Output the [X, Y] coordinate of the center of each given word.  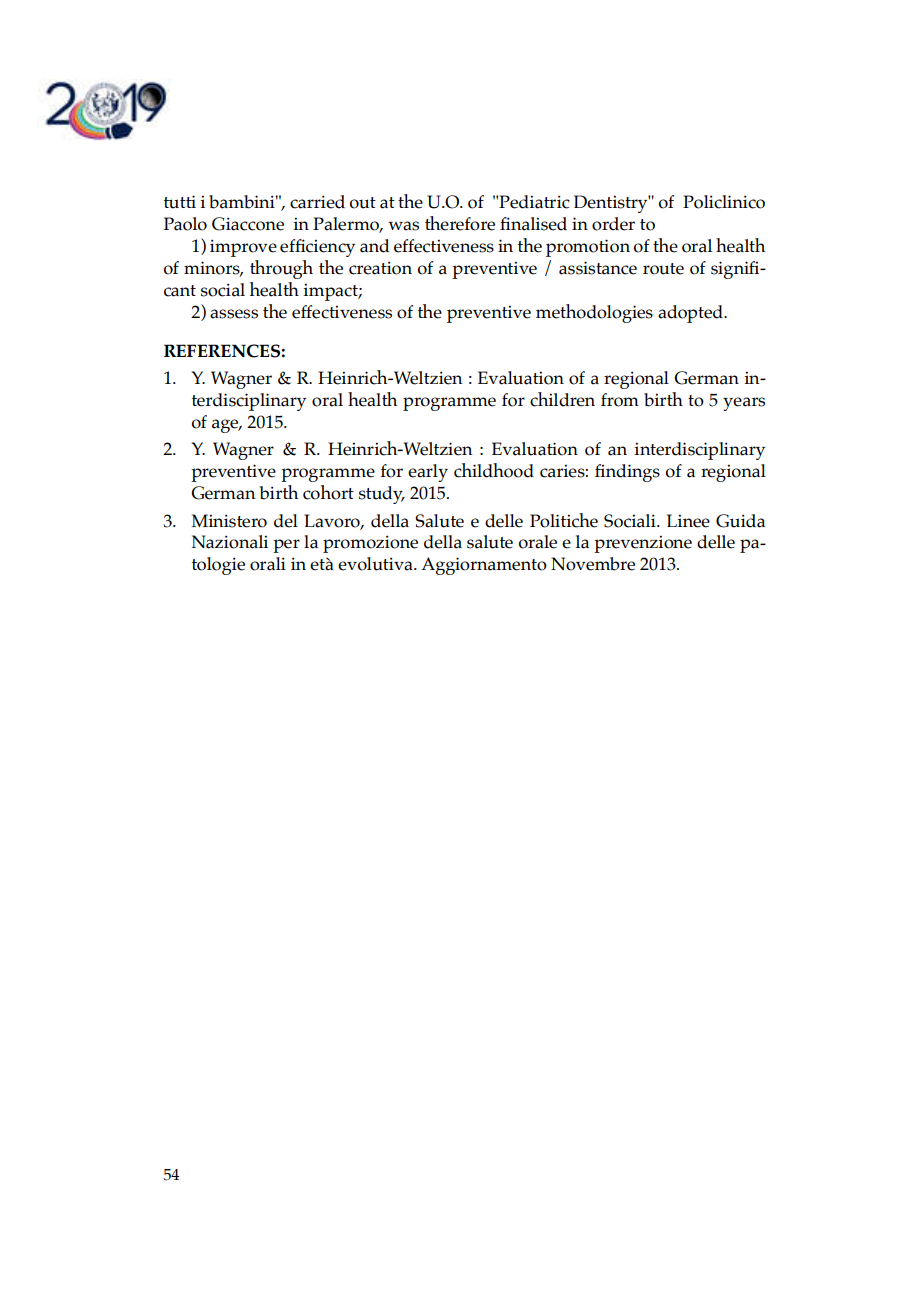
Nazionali [230, 542]
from [620, 400]
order [613, 224]
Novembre [593, 564]
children [562, 399]
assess [234, 314]
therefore [460, 223]
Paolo [185, 224]
